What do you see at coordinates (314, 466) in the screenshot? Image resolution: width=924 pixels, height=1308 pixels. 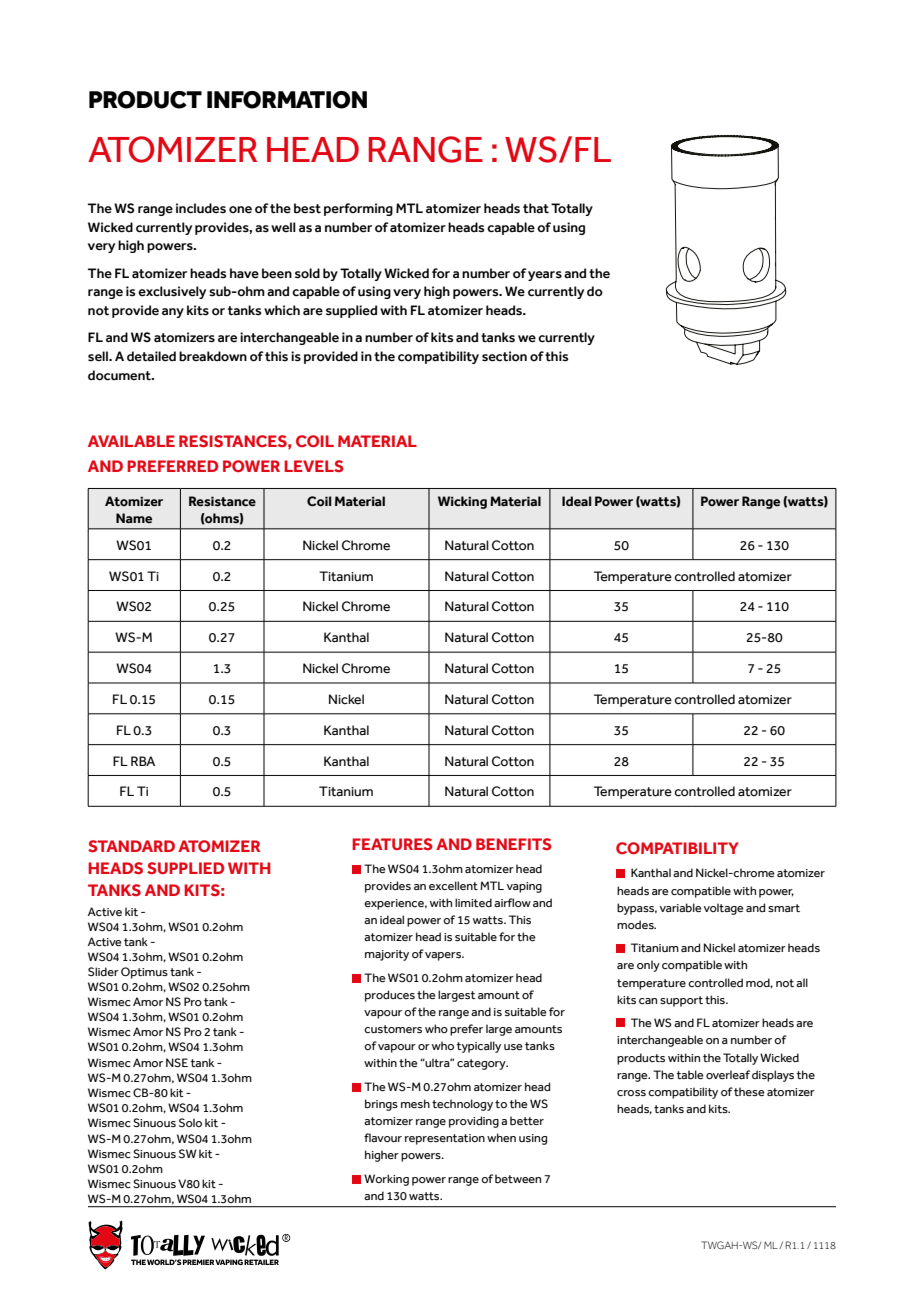 I see `LEVELS` at bounding box center [314, 466].
